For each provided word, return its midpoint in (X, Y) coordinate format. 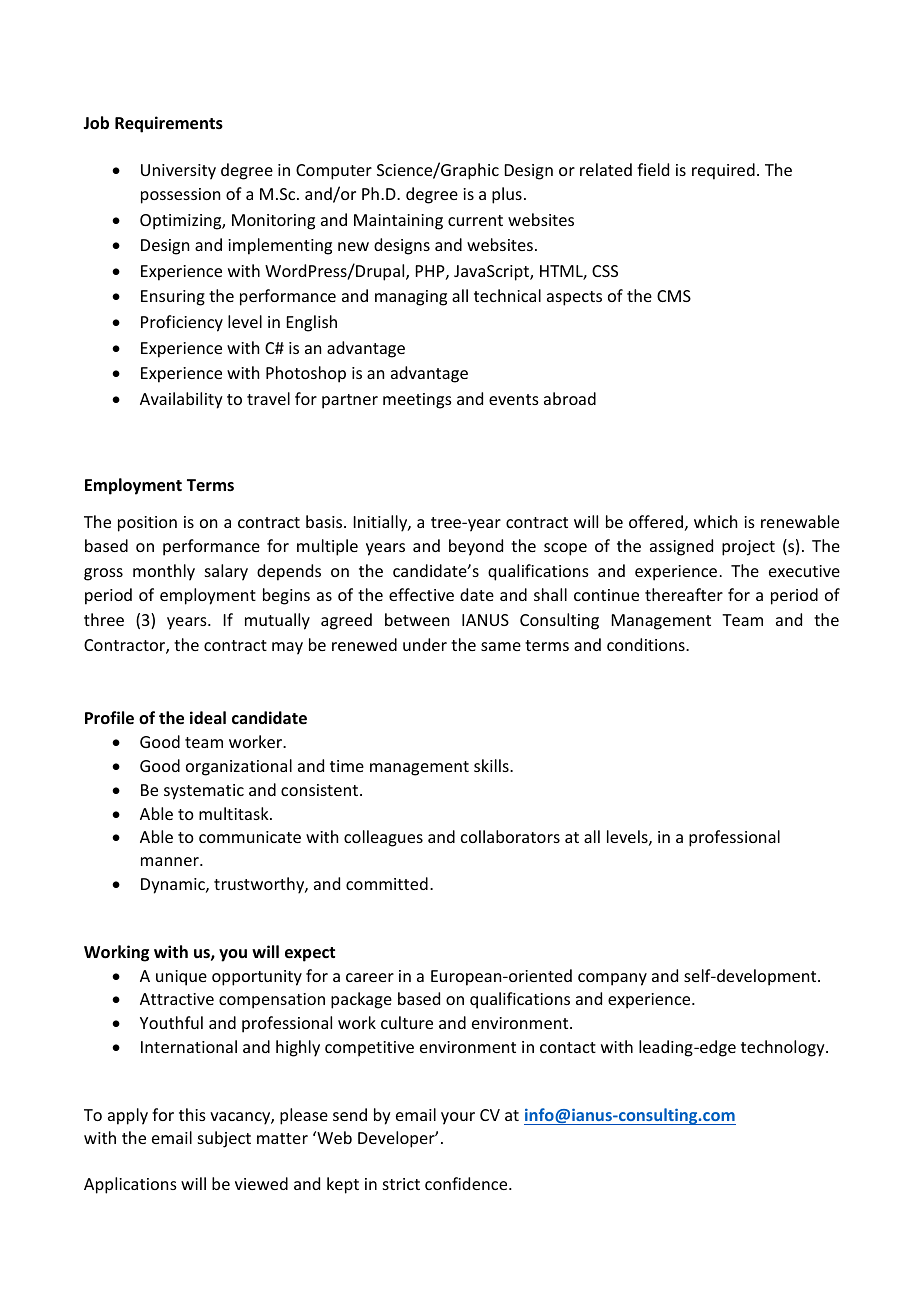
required (723, 171)
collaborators (510, 836)
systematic (204, 792)
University (178, 172)
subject (224, 1139)
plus (507, 195)
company (612, 979)
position (147, 524)
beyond (476, 547)
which (715, 521)
